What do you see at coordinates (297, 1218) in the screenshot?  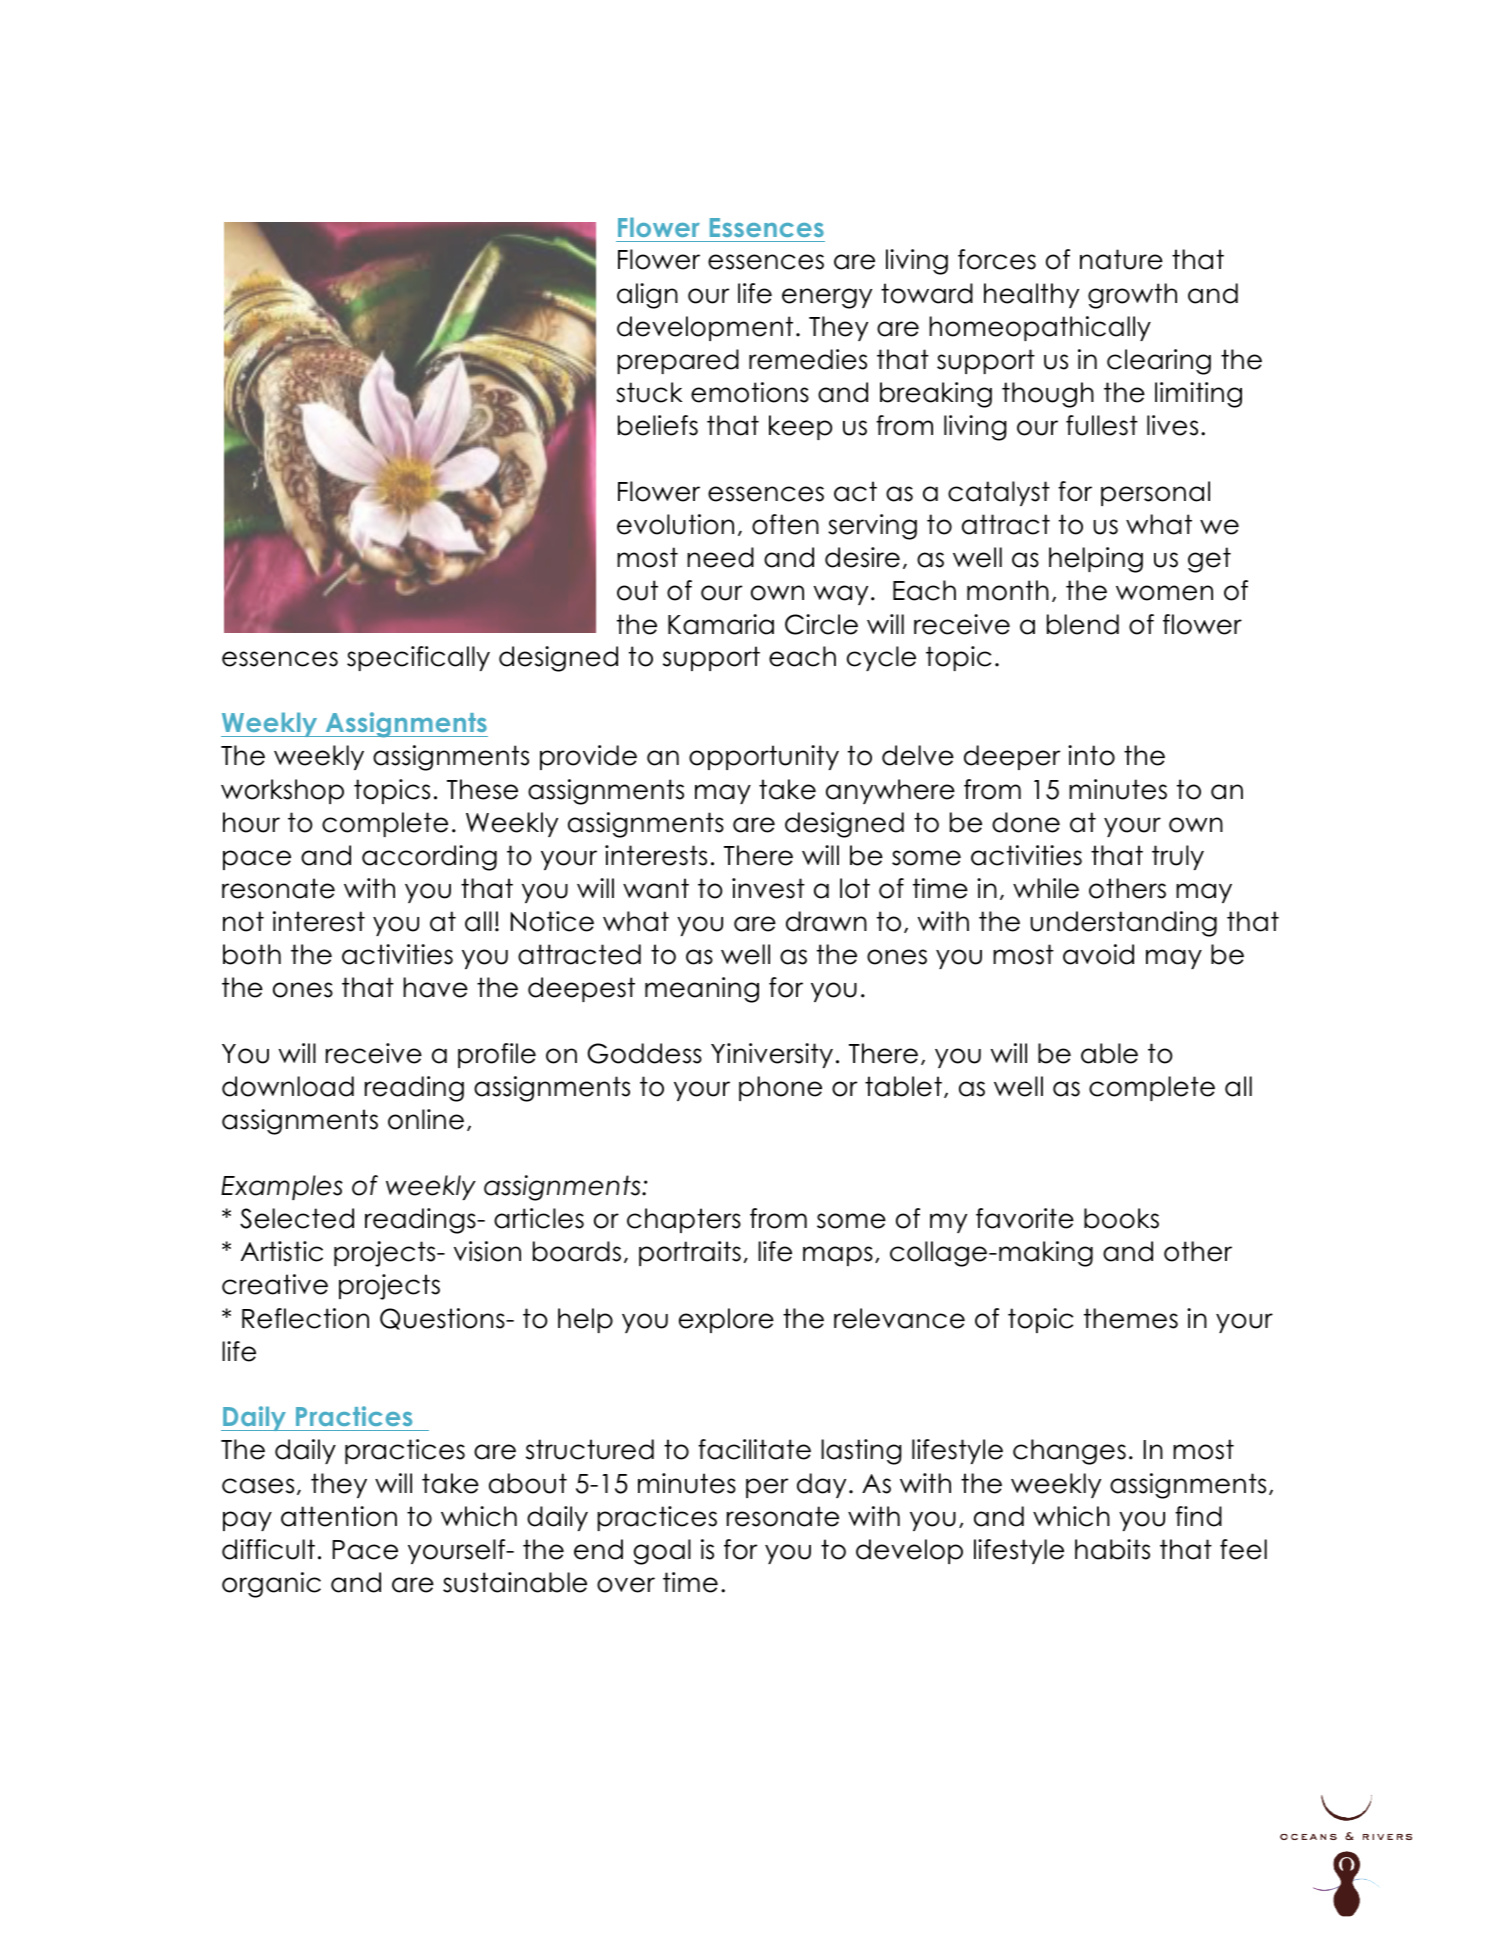 I see `Selected` at bounding box center [297, 1218].
